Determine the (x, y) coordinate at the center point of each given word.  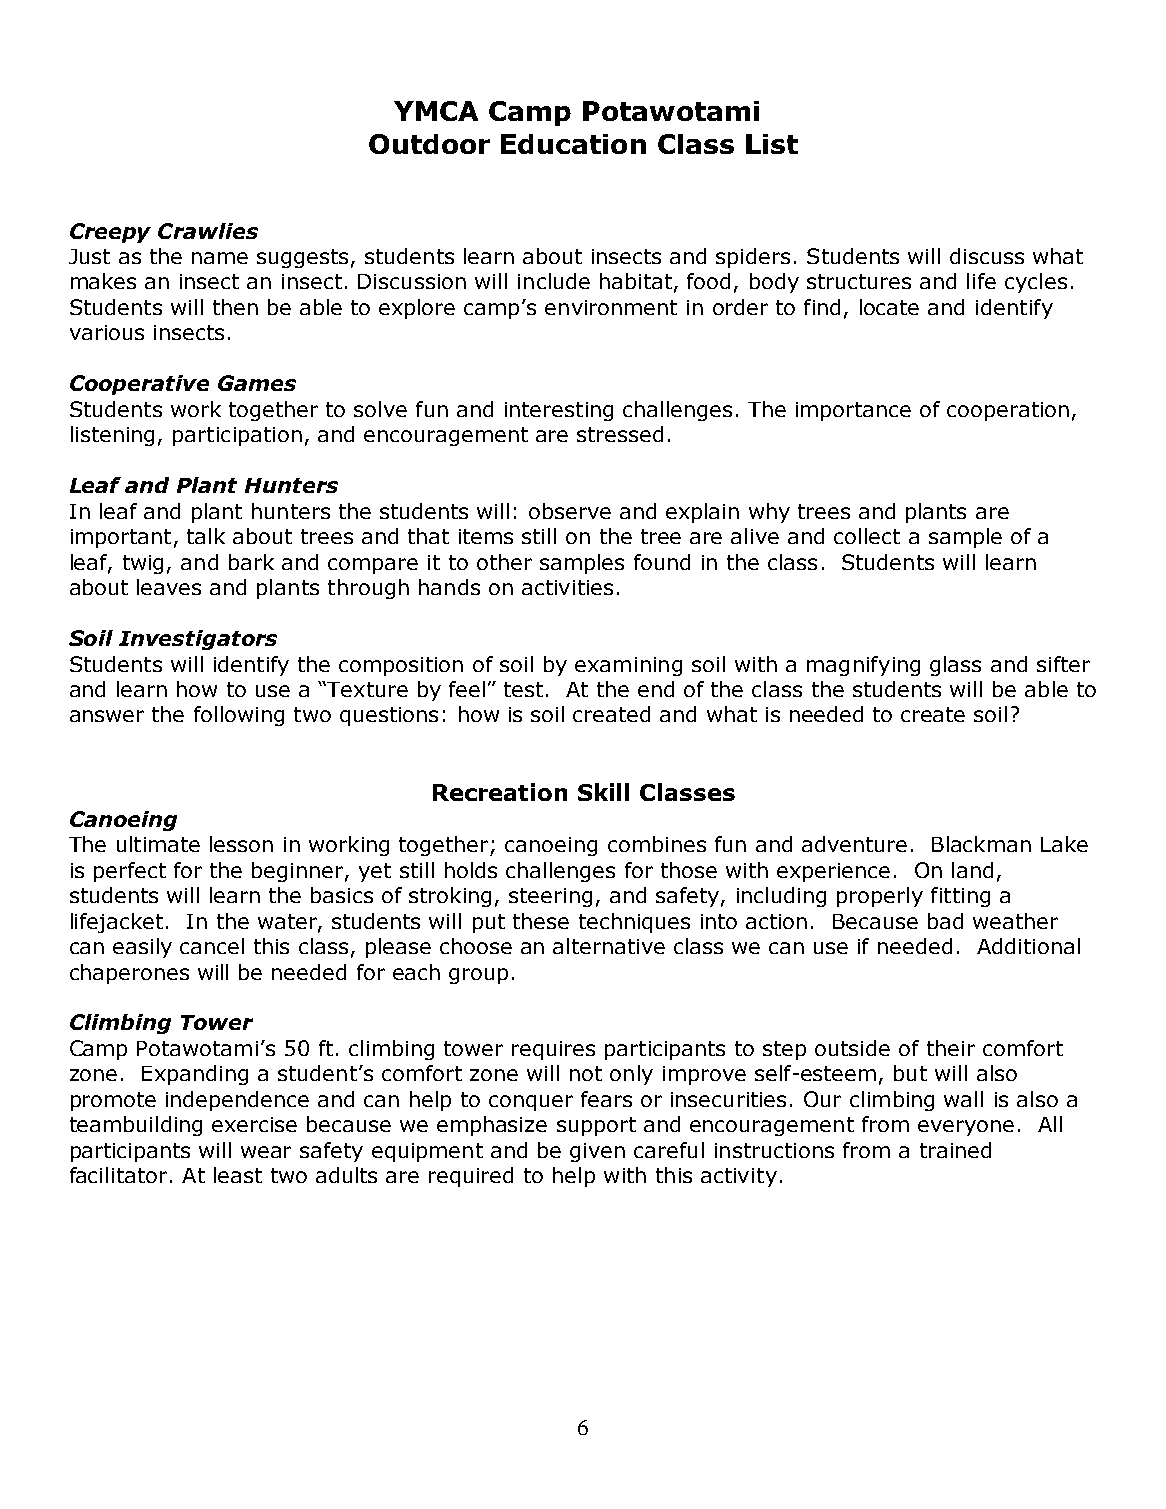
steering (550, 897)
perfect (130, 872)
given (597, 1152)
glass (955, 666)
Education (573, 144)
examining (628, 666)
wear (266, 1152)
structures (859, 281)
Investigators (198, 640)
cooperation (1008, 411)
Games (257, 383)
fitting (960, 897)
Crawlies (208, 231)
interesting (559, 411)
